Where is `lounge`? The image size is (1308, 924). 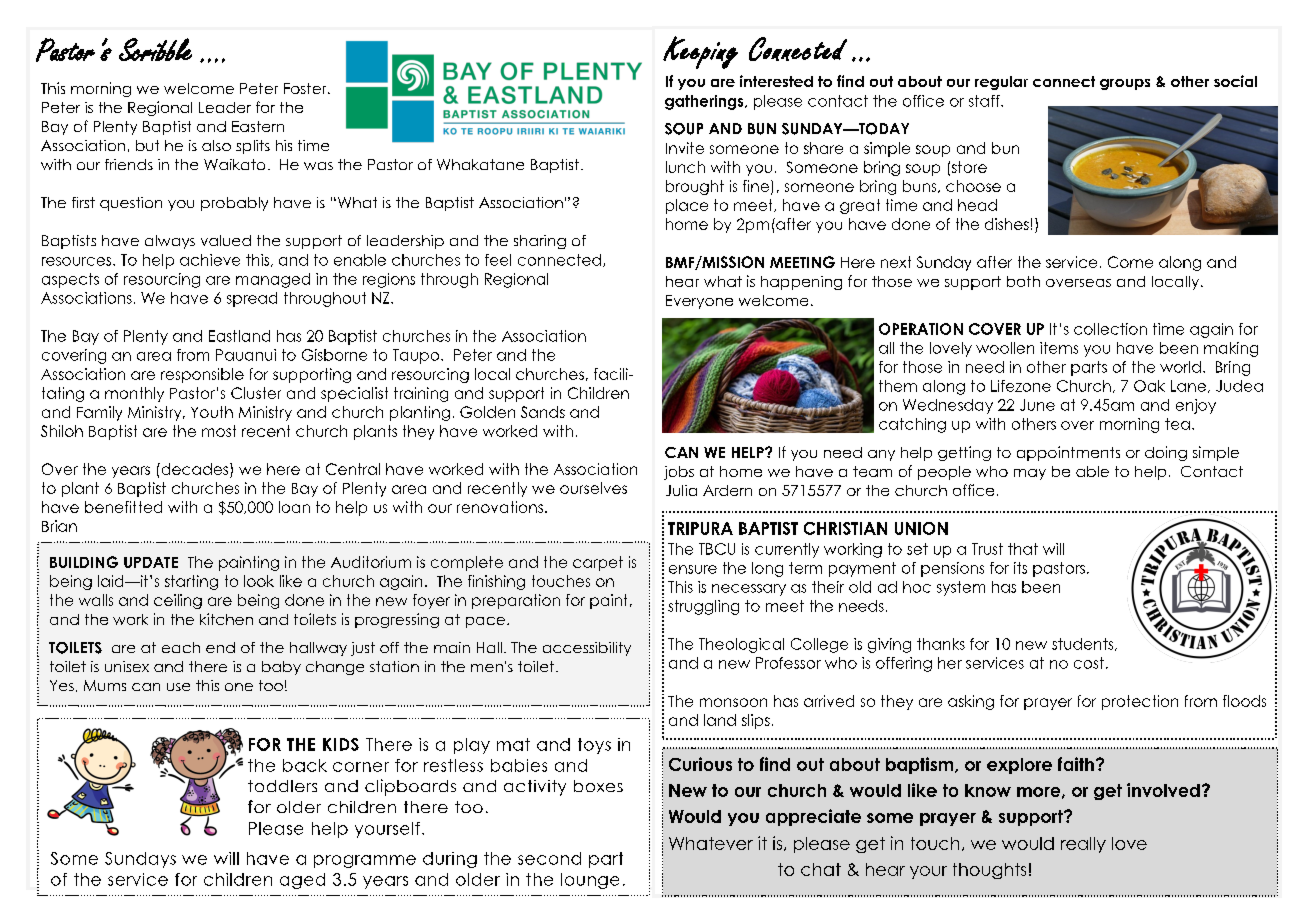
lounge is located at coordinates (590, 881).
